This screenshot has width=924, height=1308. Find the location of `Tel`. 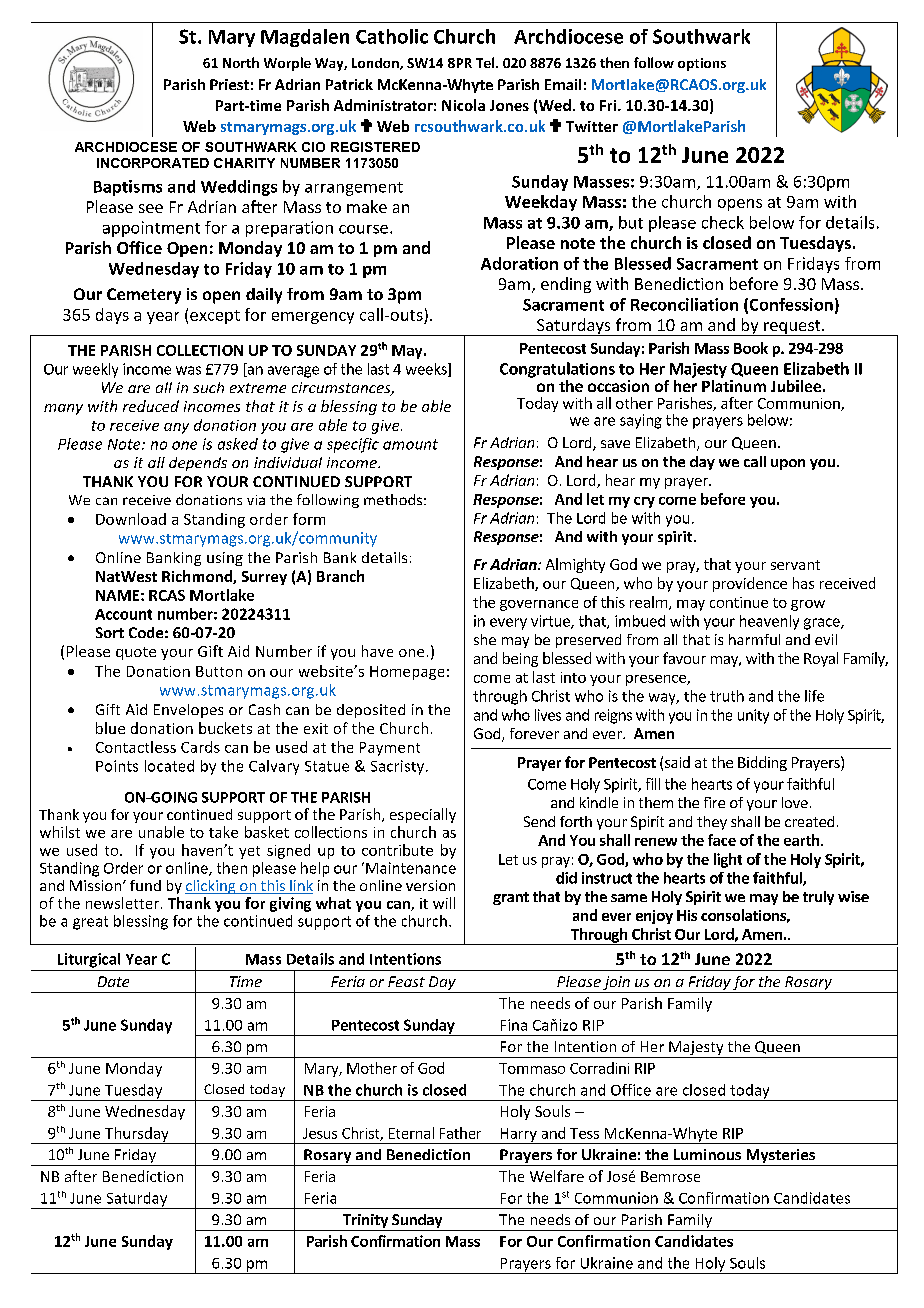

Tel is located at coordinates (486, 62).
